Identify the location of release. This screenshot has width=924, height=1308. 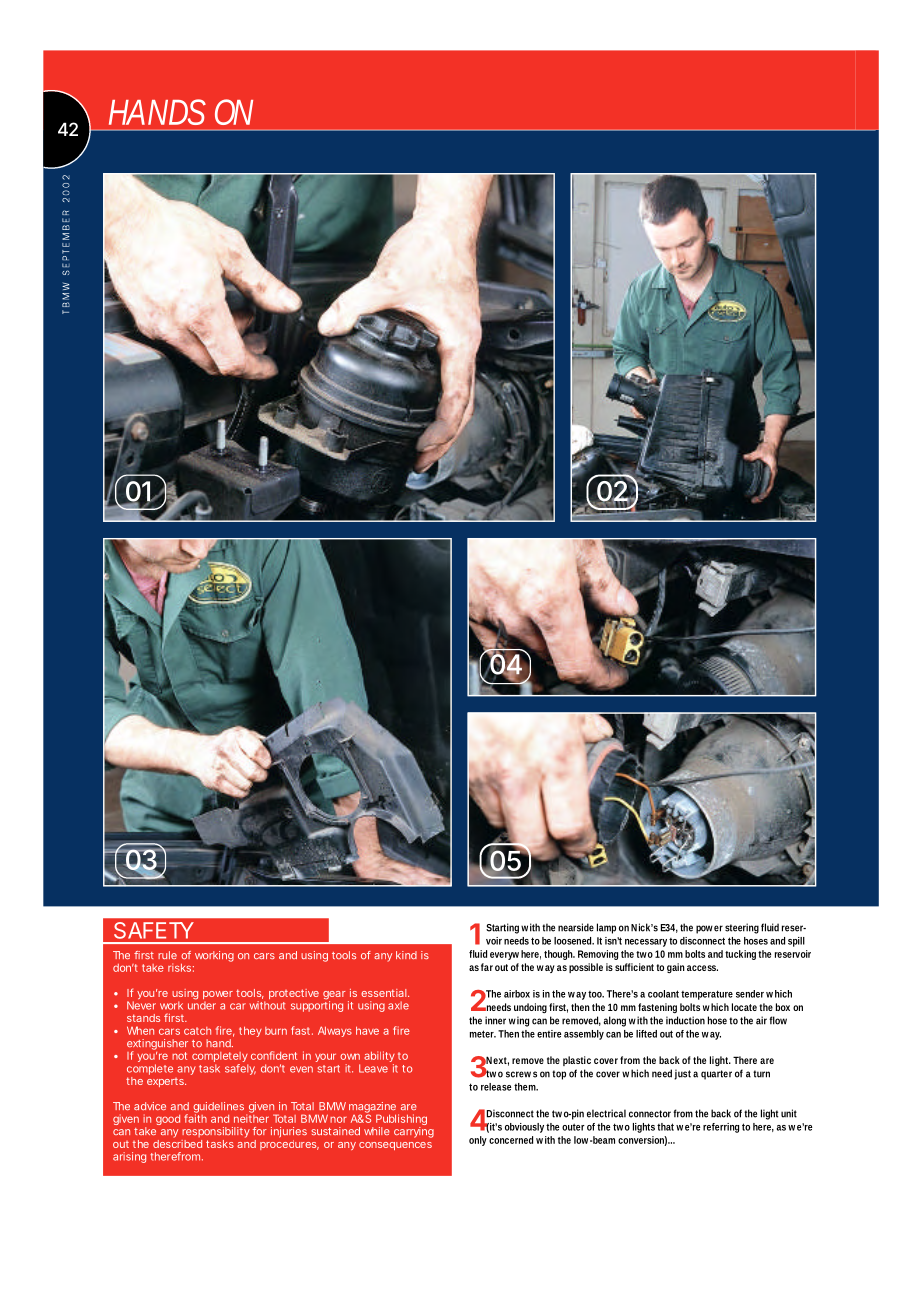
(496, 1087).
